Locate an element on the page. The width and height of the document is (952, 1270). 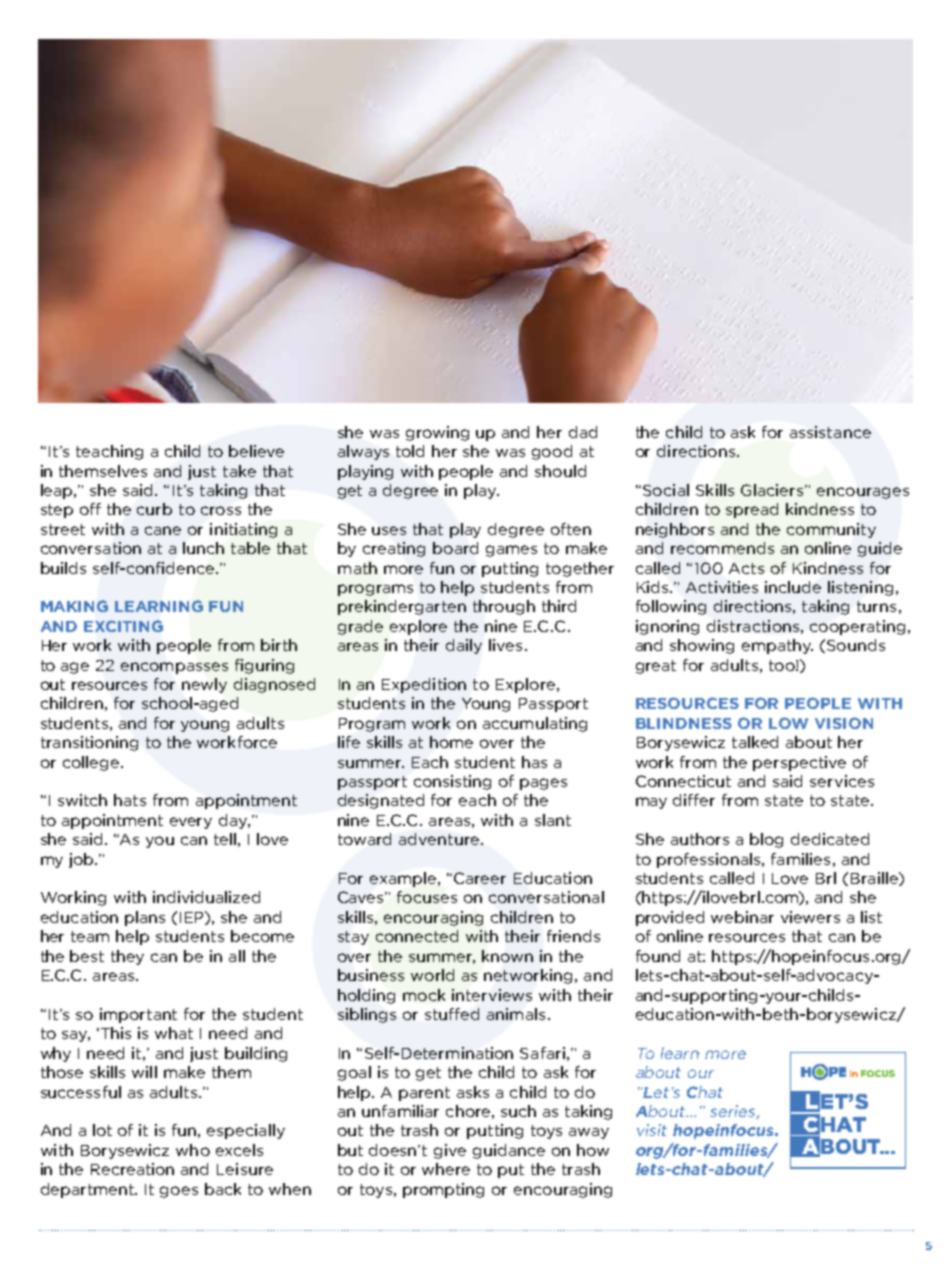
Recreation is located at coordinates (132, 1169).
